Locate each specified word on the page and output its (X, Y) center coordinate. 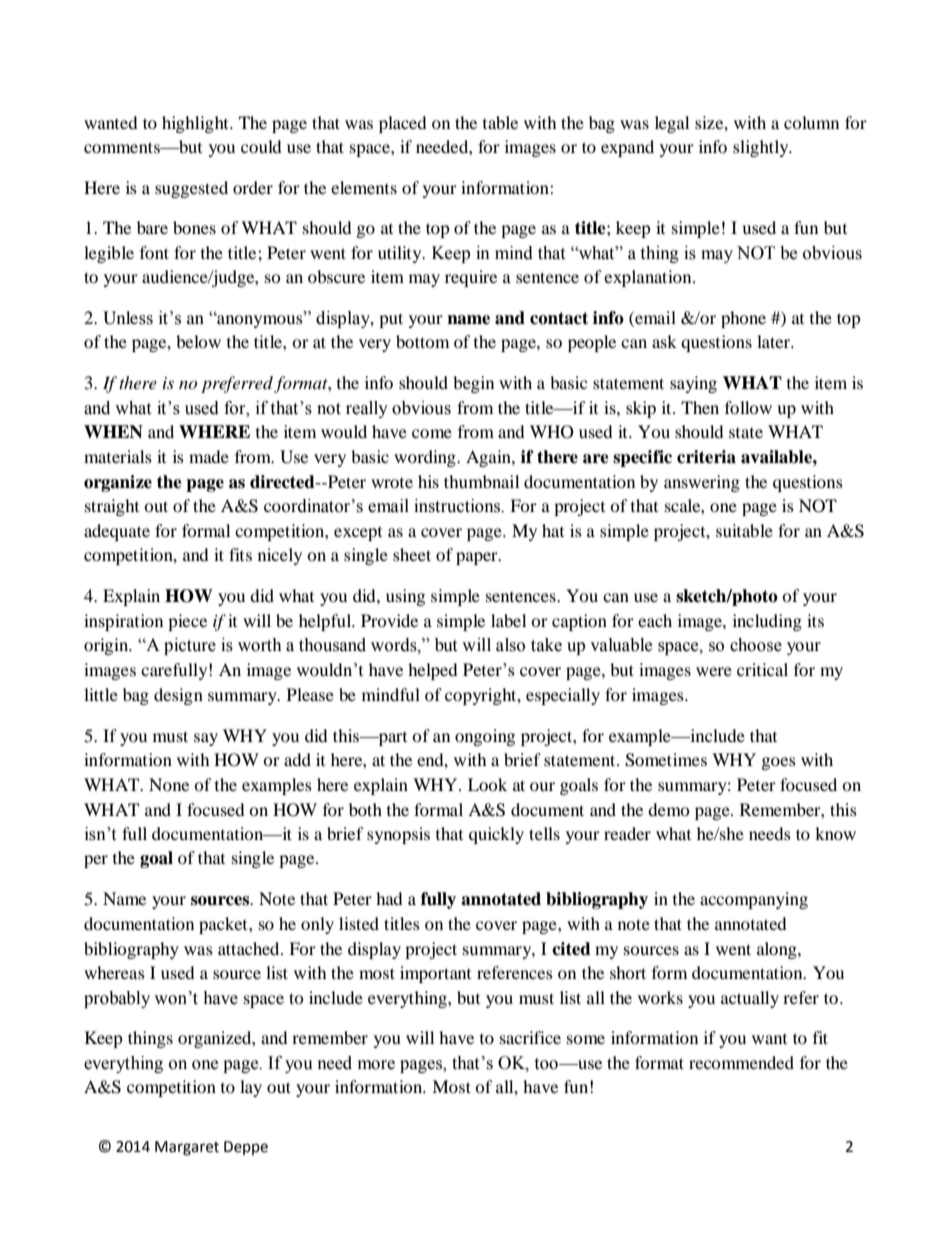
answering (702, 483)
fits (240, 554)
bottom (422, 341)
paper (478, 558)
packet (224, 925)
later (775, 341)
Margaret (187, 1148)
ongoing (485, 737)
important (435, 974)
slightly (762, 148)
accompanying (754, 900)
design (178, 696)
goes (779, 763)
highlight (196, 124)
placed (403, 124)
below (198, 341)
